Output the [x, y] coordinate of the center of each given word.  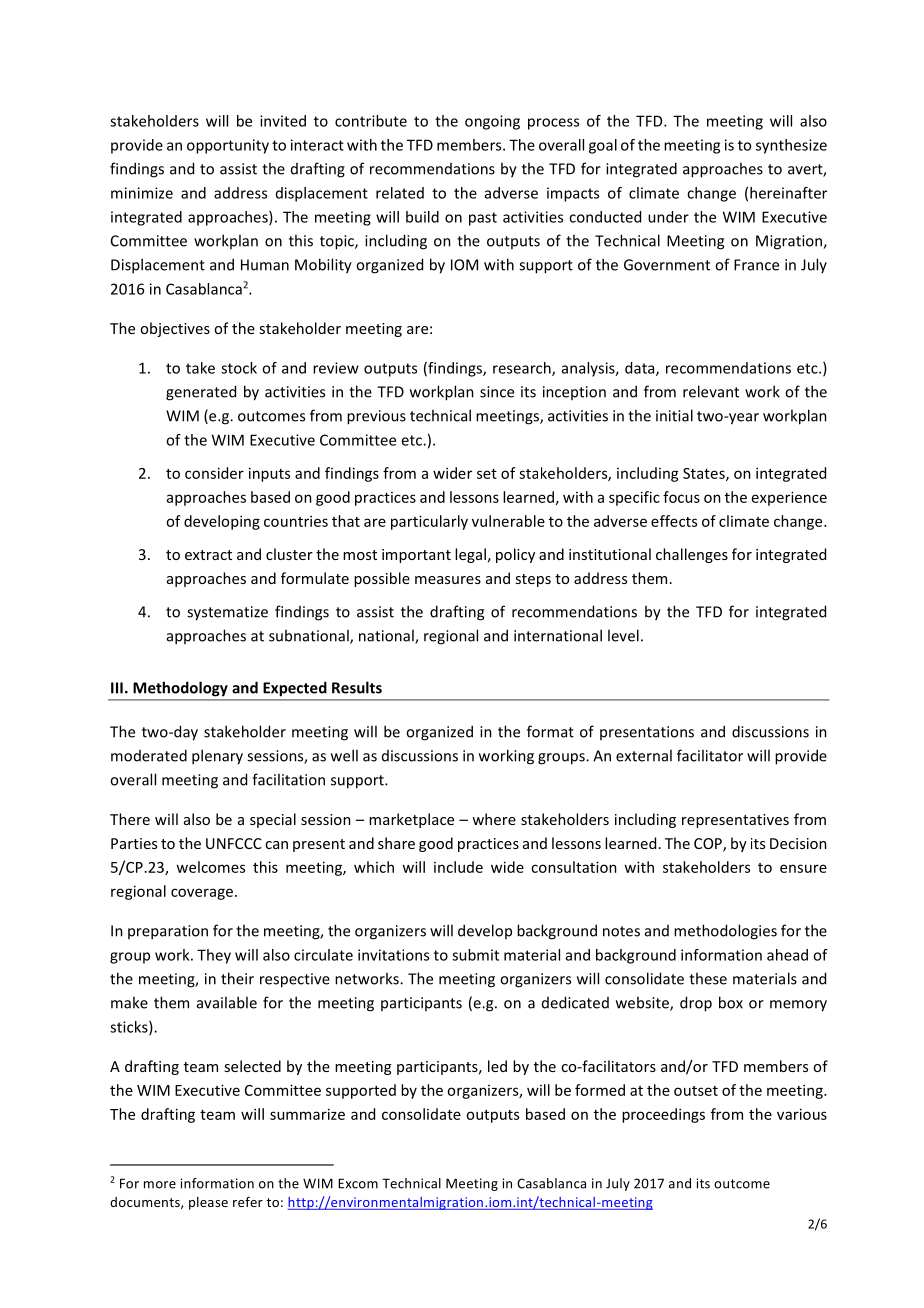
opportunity [228, 146]
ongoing [492, 122]
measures [448, 580]
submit [475, 955]
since [497, 392]
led [497, 1066]
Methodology [181, 689]
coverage [202, 894]
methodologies [725, 932]
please [208, 1203]
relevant [711, 391]
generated [201, 393]
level [623, 635]
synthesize [791, 146]
